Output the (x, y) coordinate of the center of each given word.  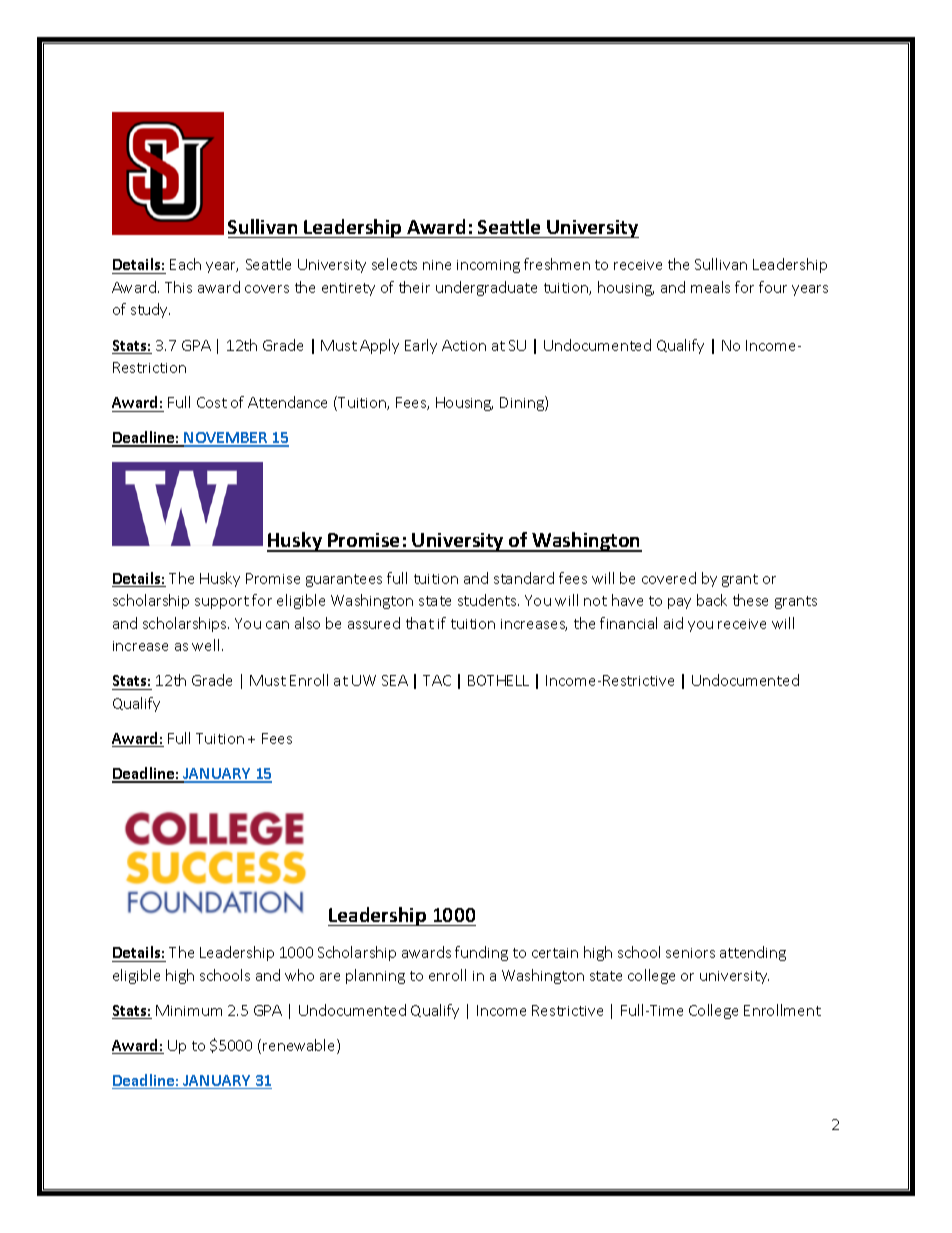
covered (669, 578)
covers (267, 289)
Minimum (189, 1010)
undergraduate (486, 288)
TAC (437, 680)
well (207, 645)
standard (524, 578)
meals (710, 287)
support (222, 602)
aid (673, 623)
